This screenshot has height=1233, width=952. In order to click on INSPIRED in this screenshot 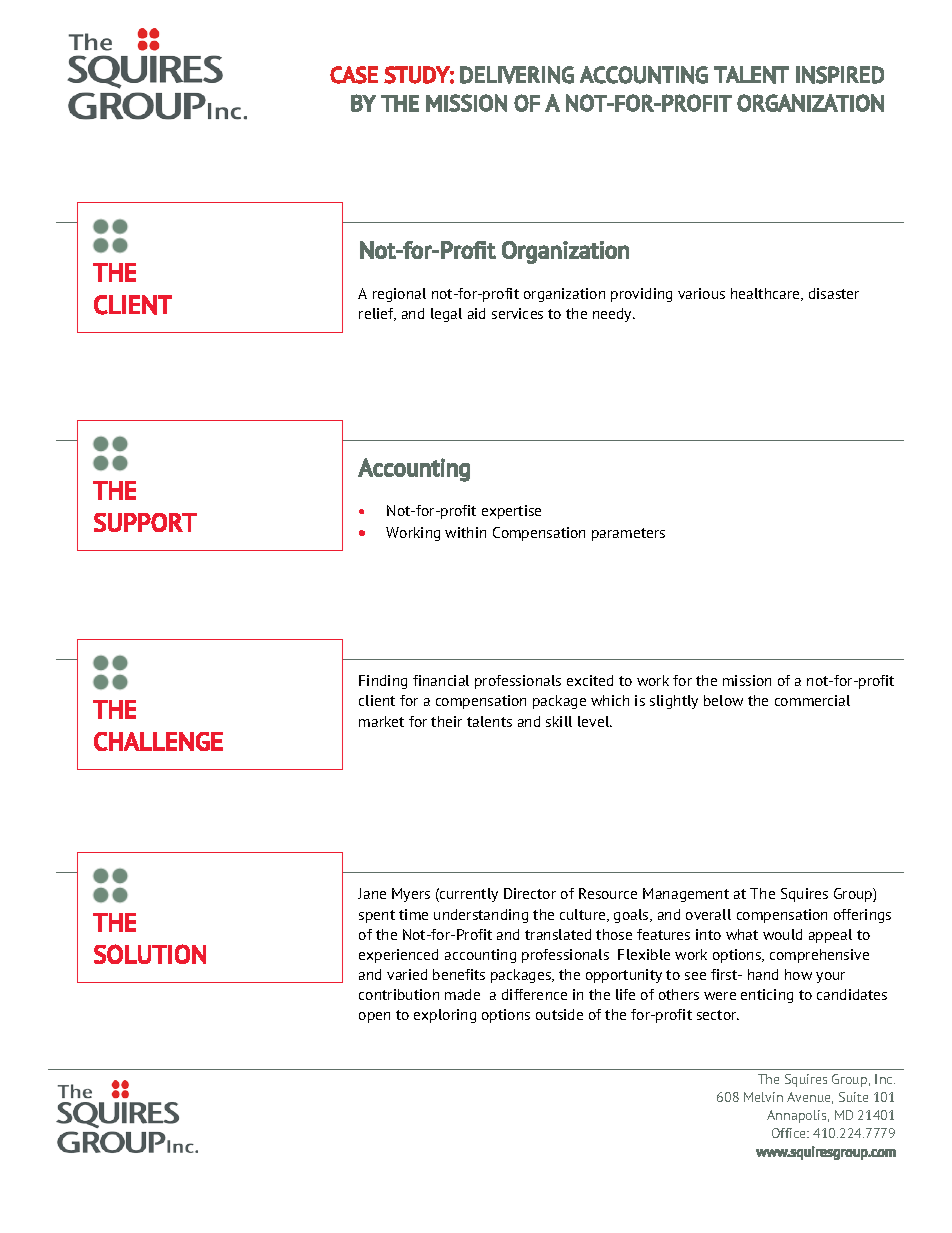, I will do `click(840, 75)`.
